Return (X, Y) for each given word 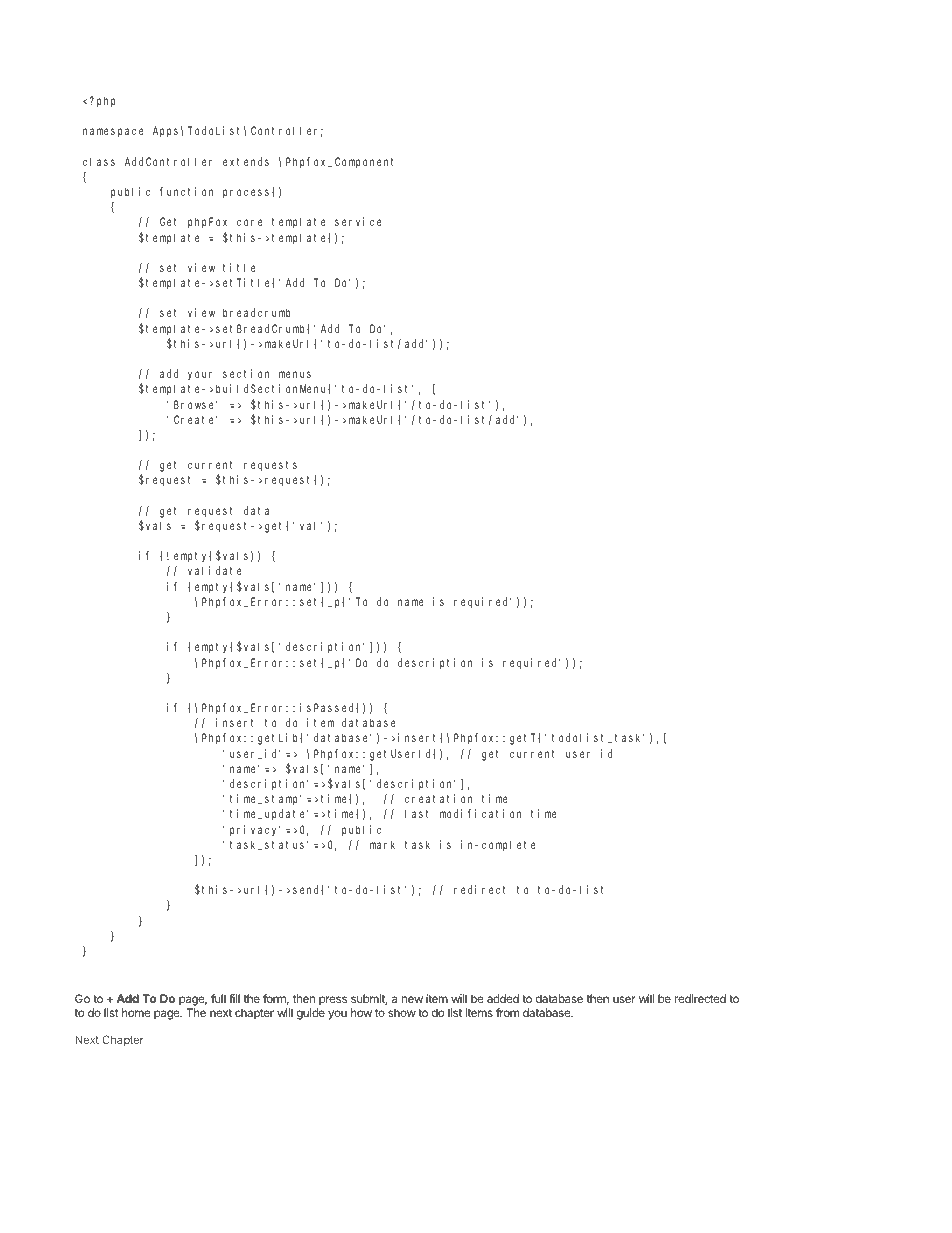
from (507, 1012)
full (218, 998)
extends (246, 161)
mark (382, 844)
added (503, 998)
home (136, 1012)
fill (234, 998)
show (402, 1012)
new (412, 999)
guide (311, 1014)
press (332, 1002)
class (99, 161)
